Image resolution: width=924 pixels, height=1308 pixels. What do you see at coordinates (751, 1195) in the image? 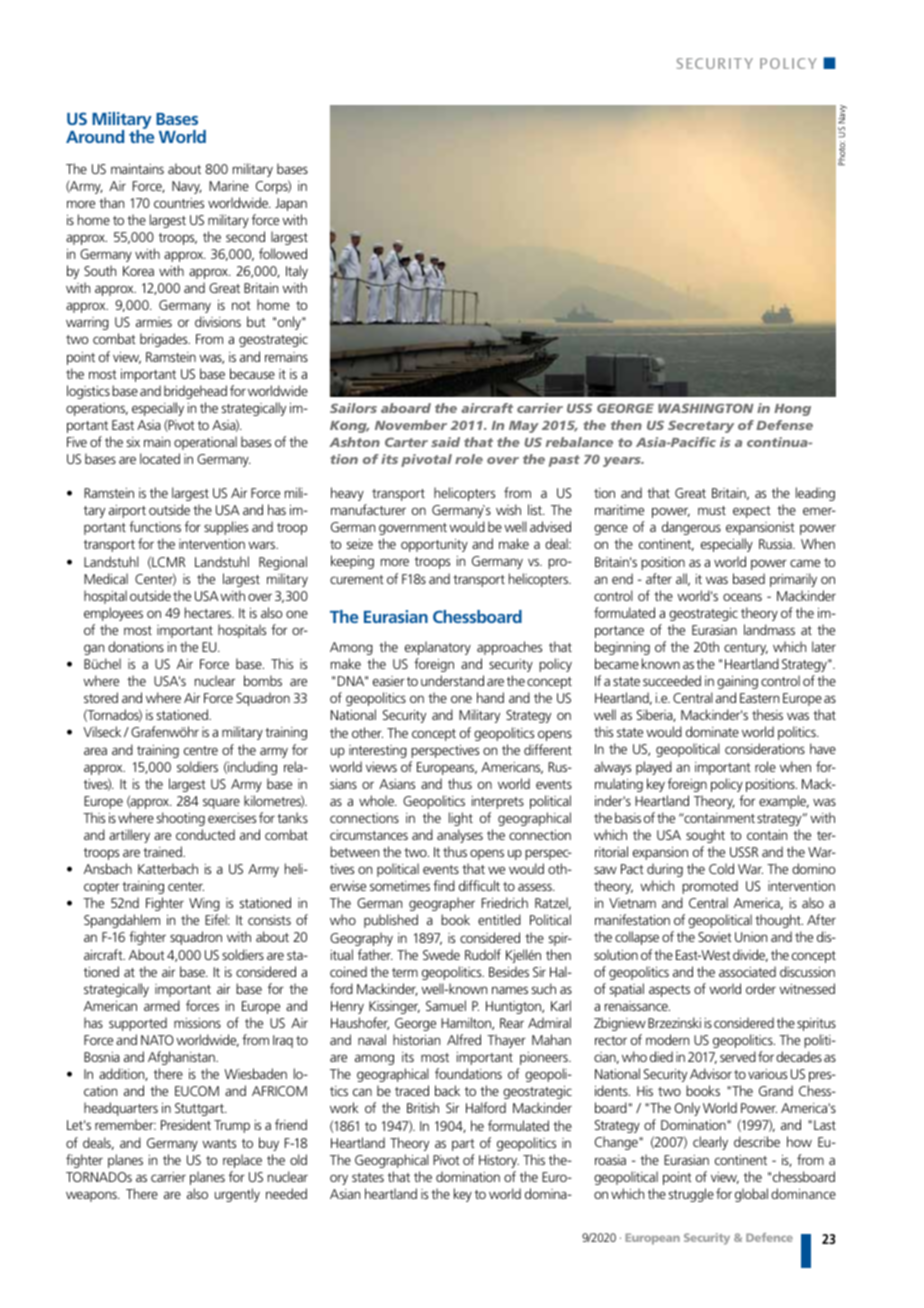
I see `global` at bounding box center [751, 1195].
